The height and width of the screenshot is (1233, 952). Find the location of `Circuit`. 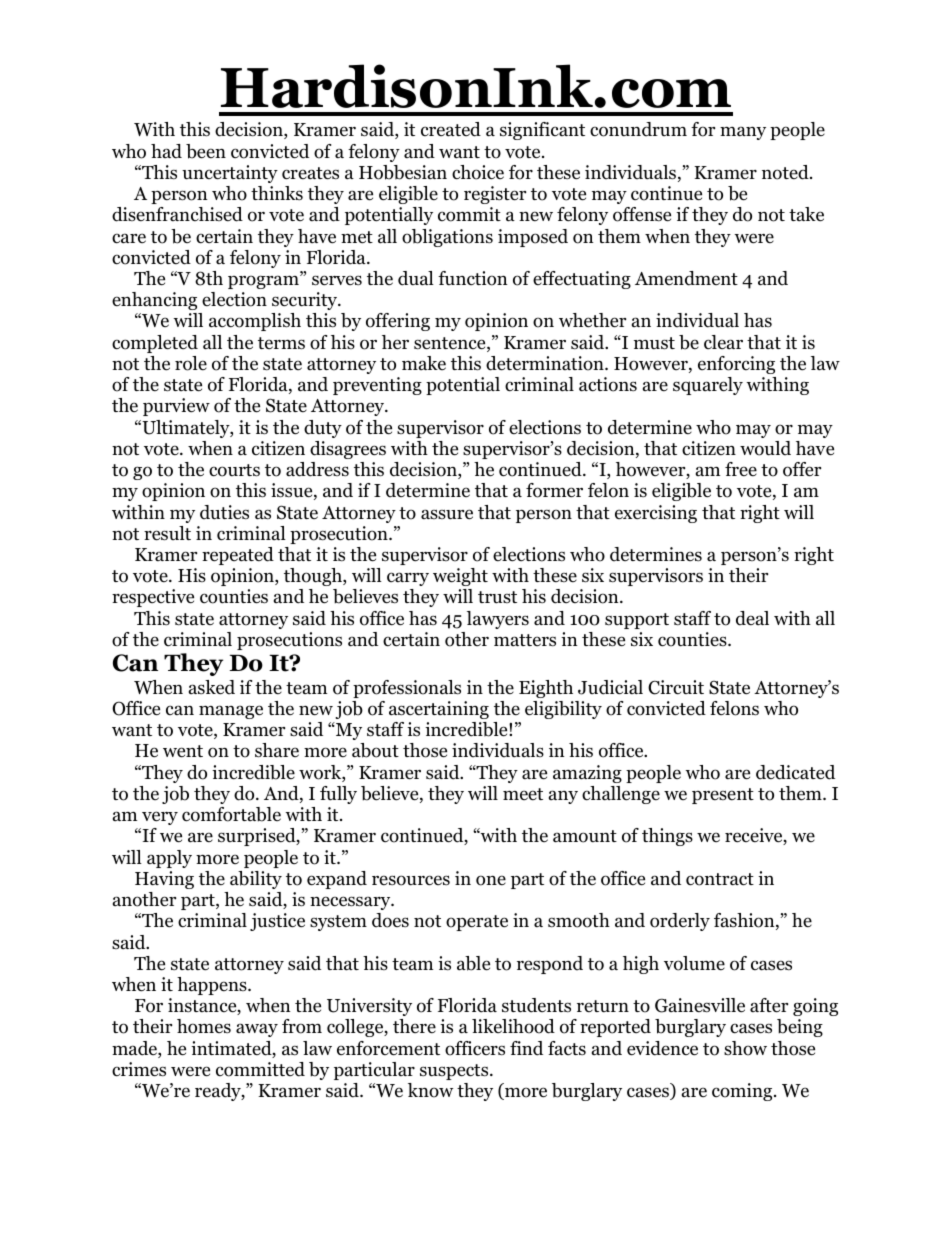

Circuit is located at coordinates (676, 687).
